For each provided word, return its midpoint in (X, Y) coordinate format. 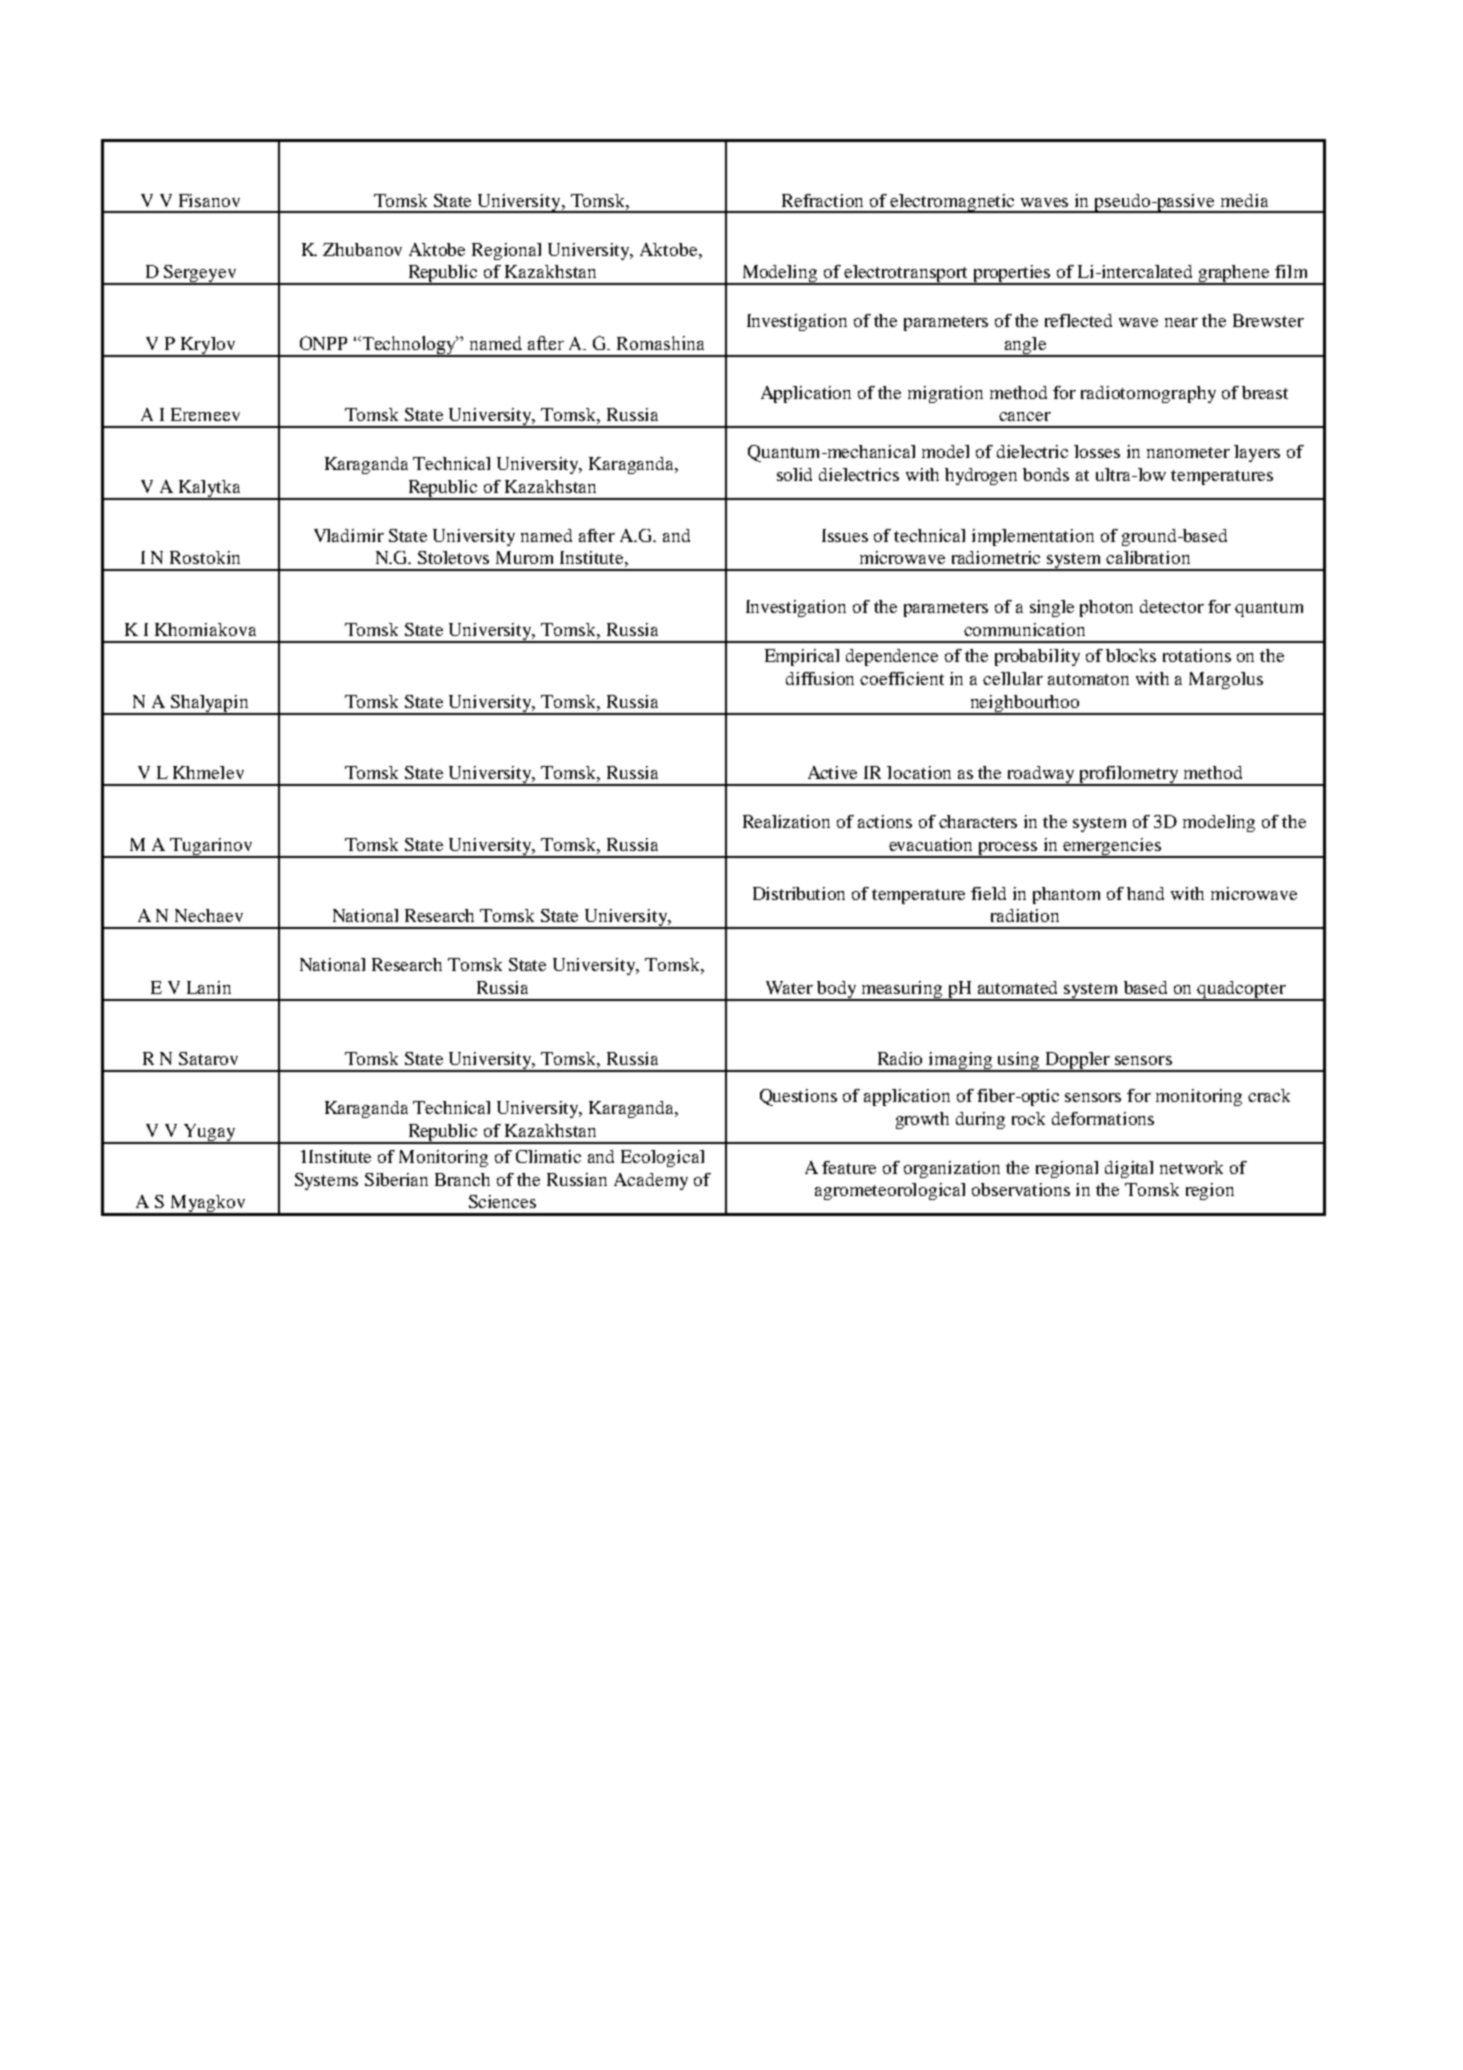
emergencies (1112, 847)
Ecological (662, 1158)
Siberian (396, 1179)
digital (1129, 1169)
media (1244, 200)
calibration (1148, 557)
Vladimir (349, 535)
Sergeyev (200, 275)
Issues (845, 535)
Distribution (799, 893)
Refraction (822, 200)
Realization (786, 821)
